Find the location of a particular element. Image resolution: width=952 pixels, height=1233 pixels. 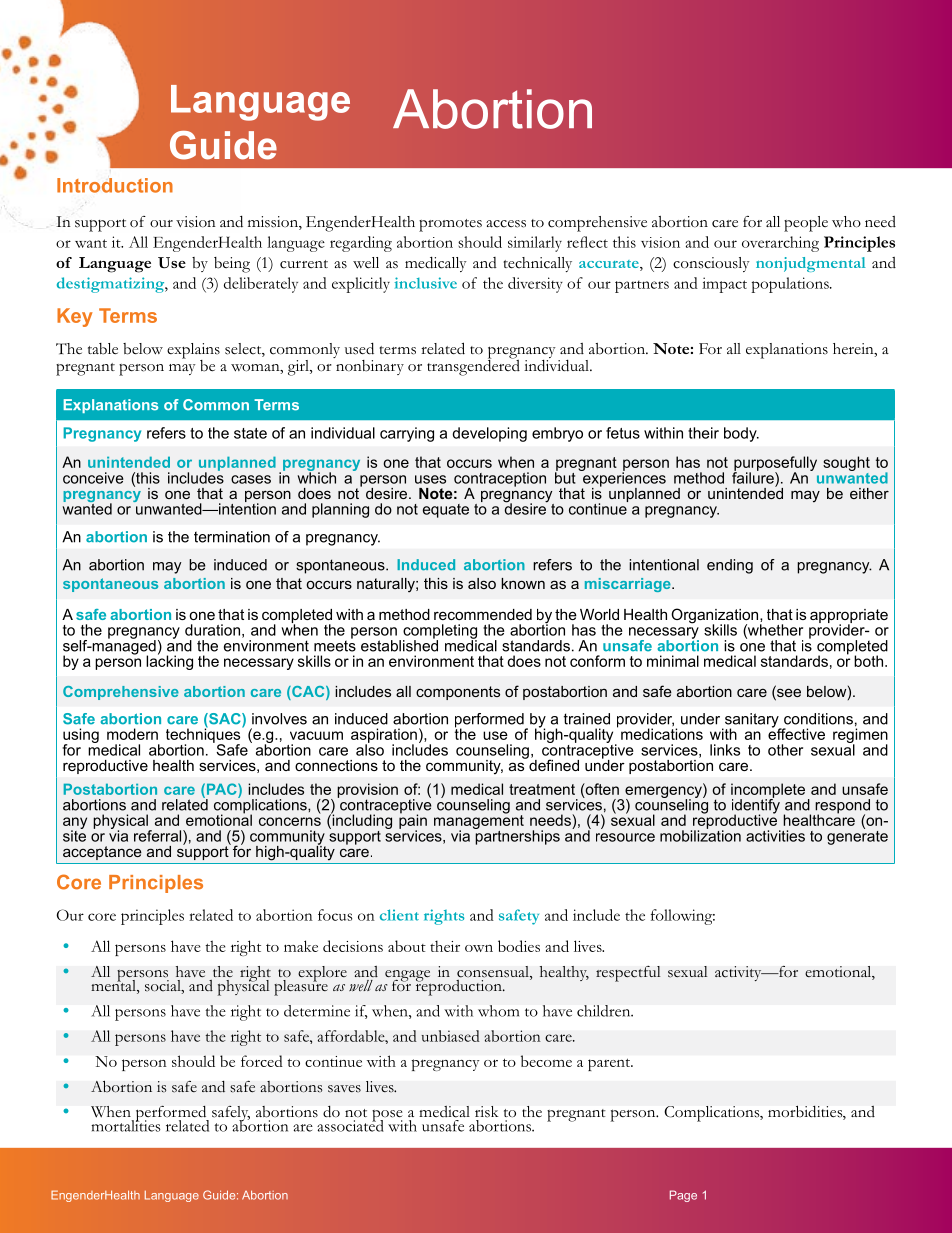

Introduction is located at coordinates (115, 185).
